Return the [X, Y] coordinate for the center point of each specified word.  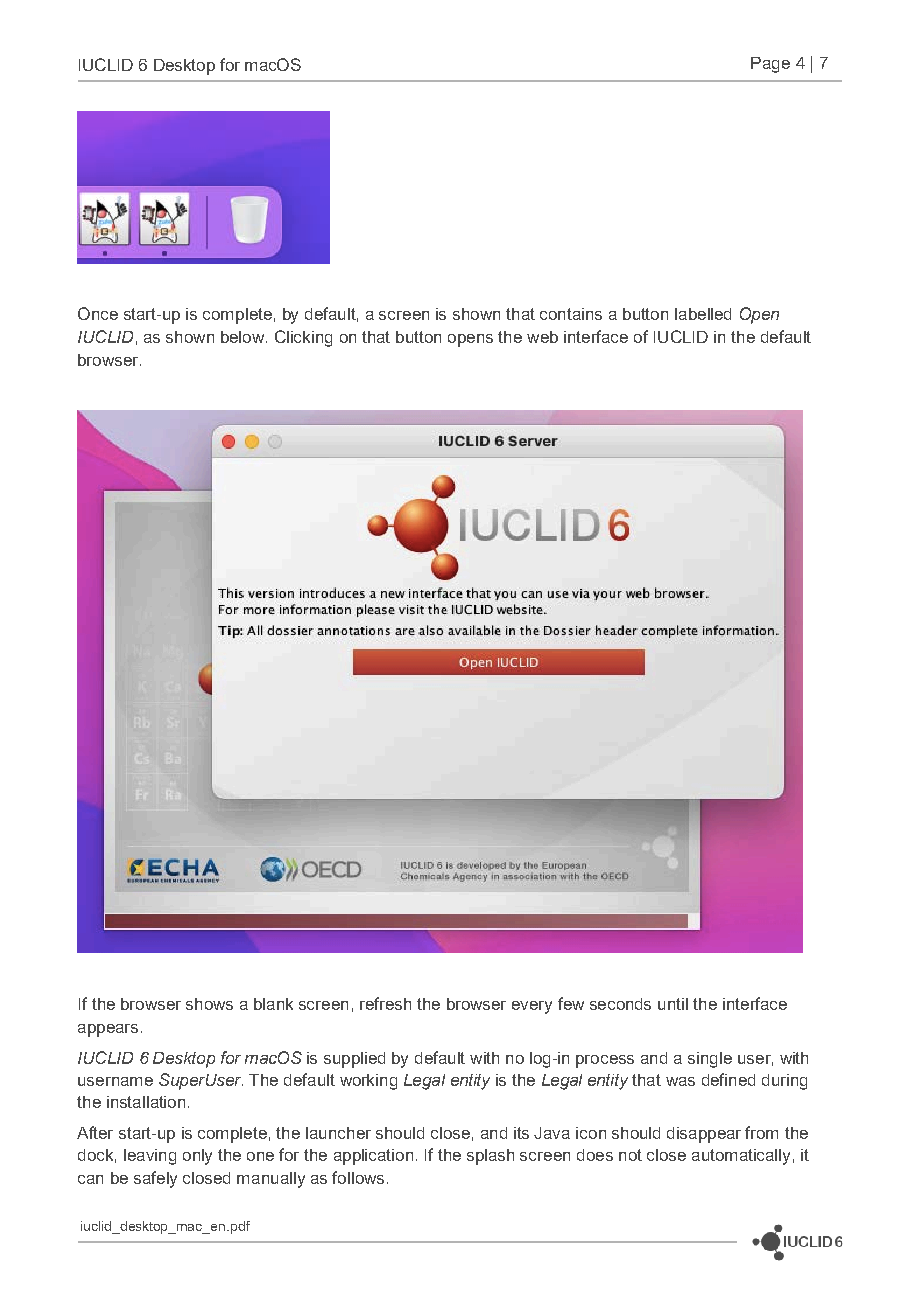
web [542, 337]
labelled [703, 314]
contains [571, 314]
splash [490, 1157]
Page [770, 65]
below [244, 337]
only [197, 1157]
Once [98, 313]
